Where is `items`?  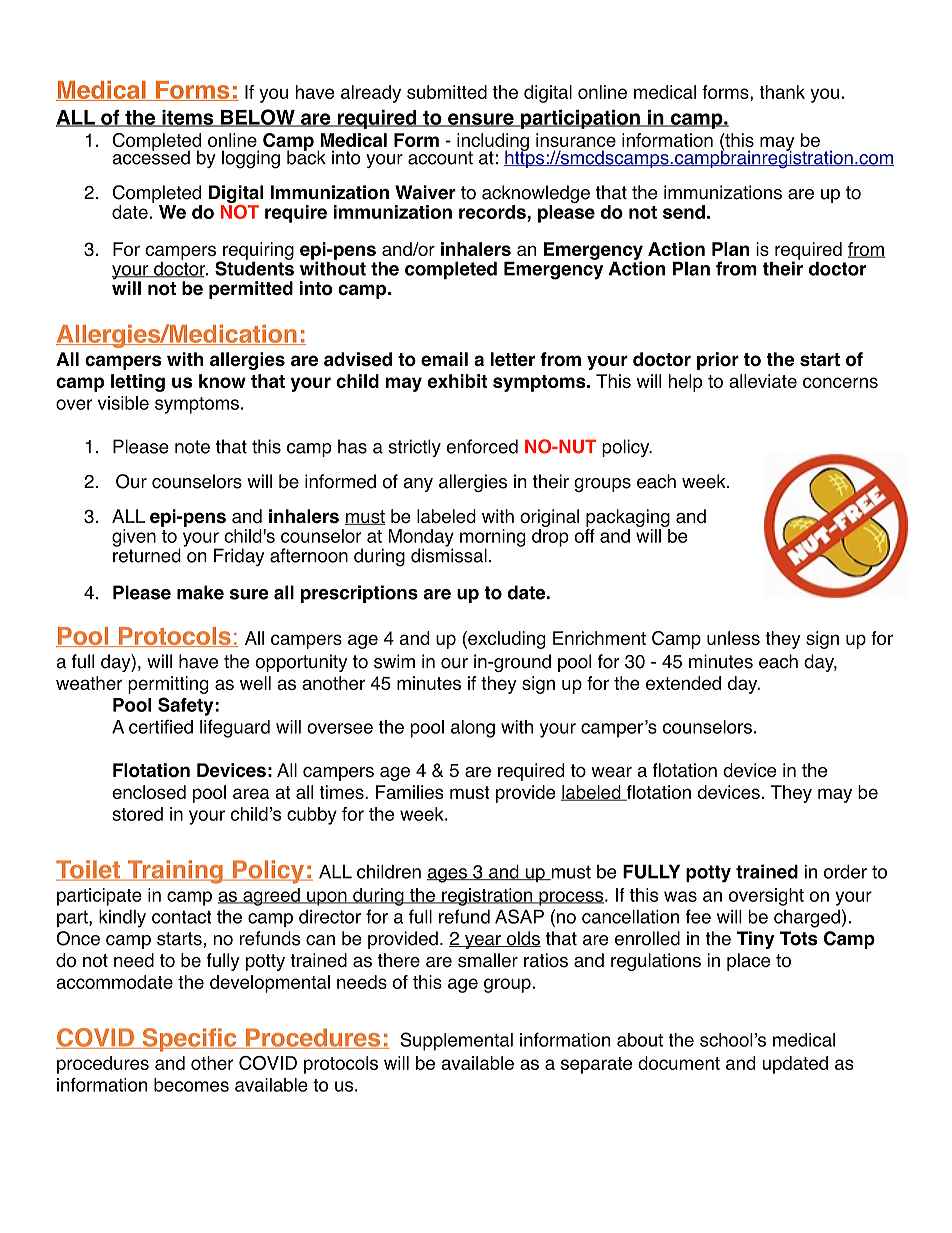
items is located at coordinates (188, 118).
